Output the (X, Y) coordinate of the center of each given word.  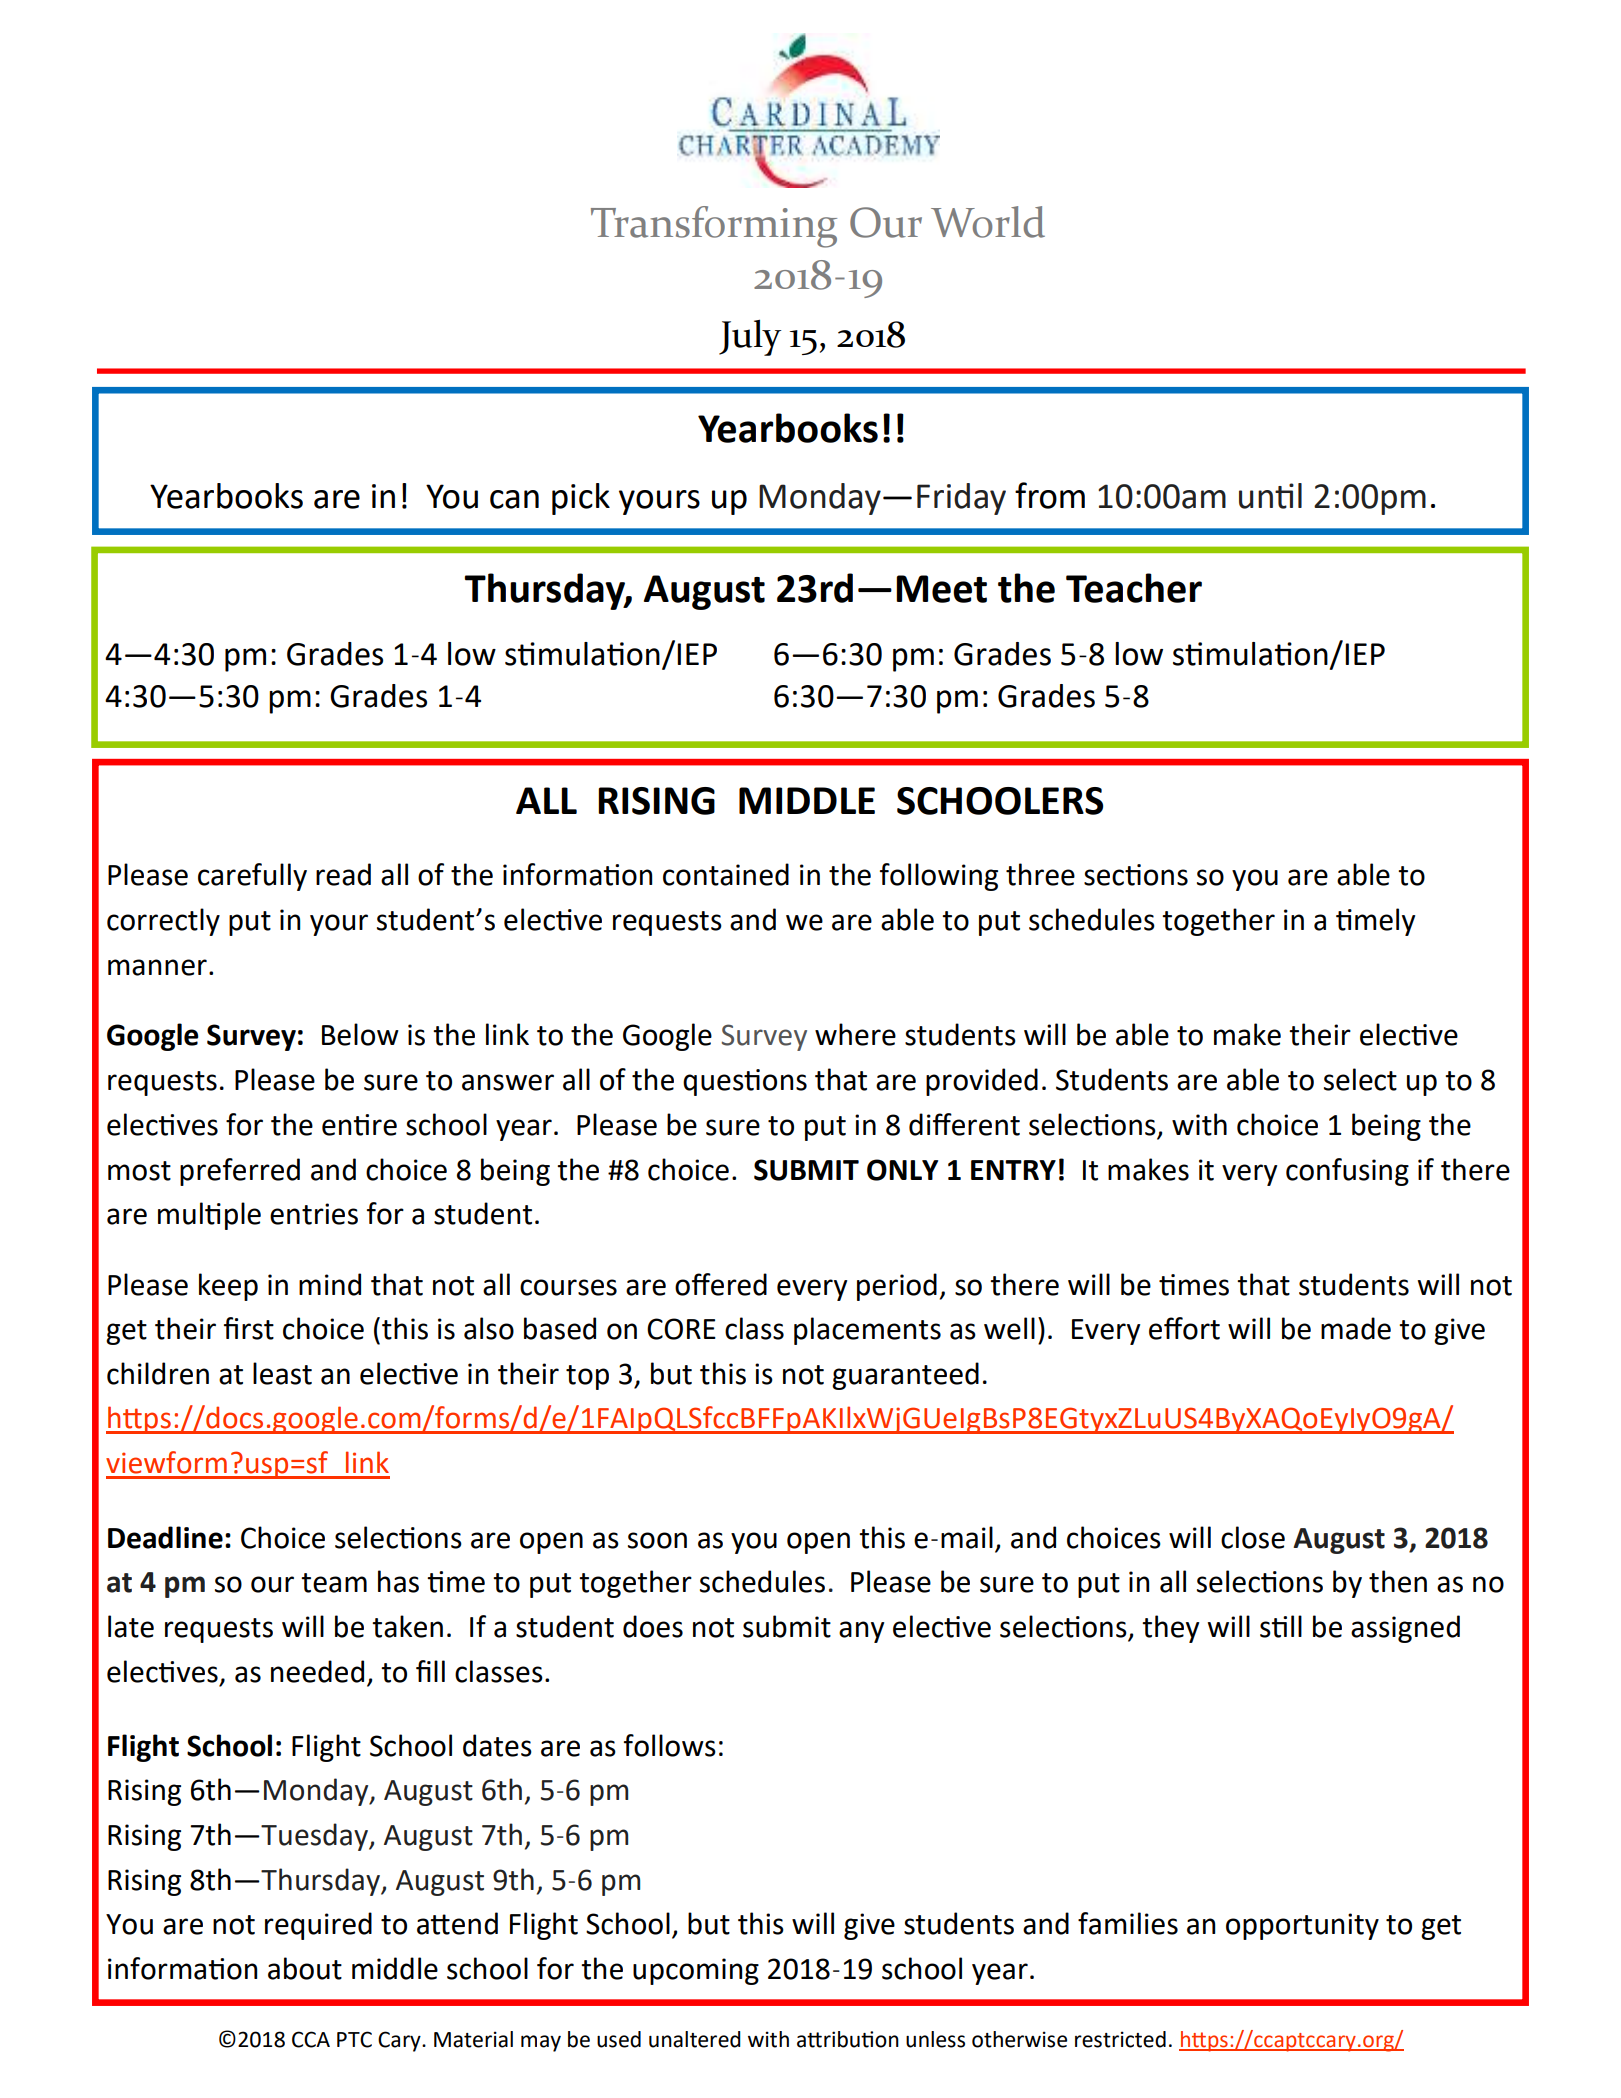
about (305, 1968)
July (750, 337)
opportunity (1302, 1926)
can (514, 499)
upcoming (696, 1971)
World (988, 222)
